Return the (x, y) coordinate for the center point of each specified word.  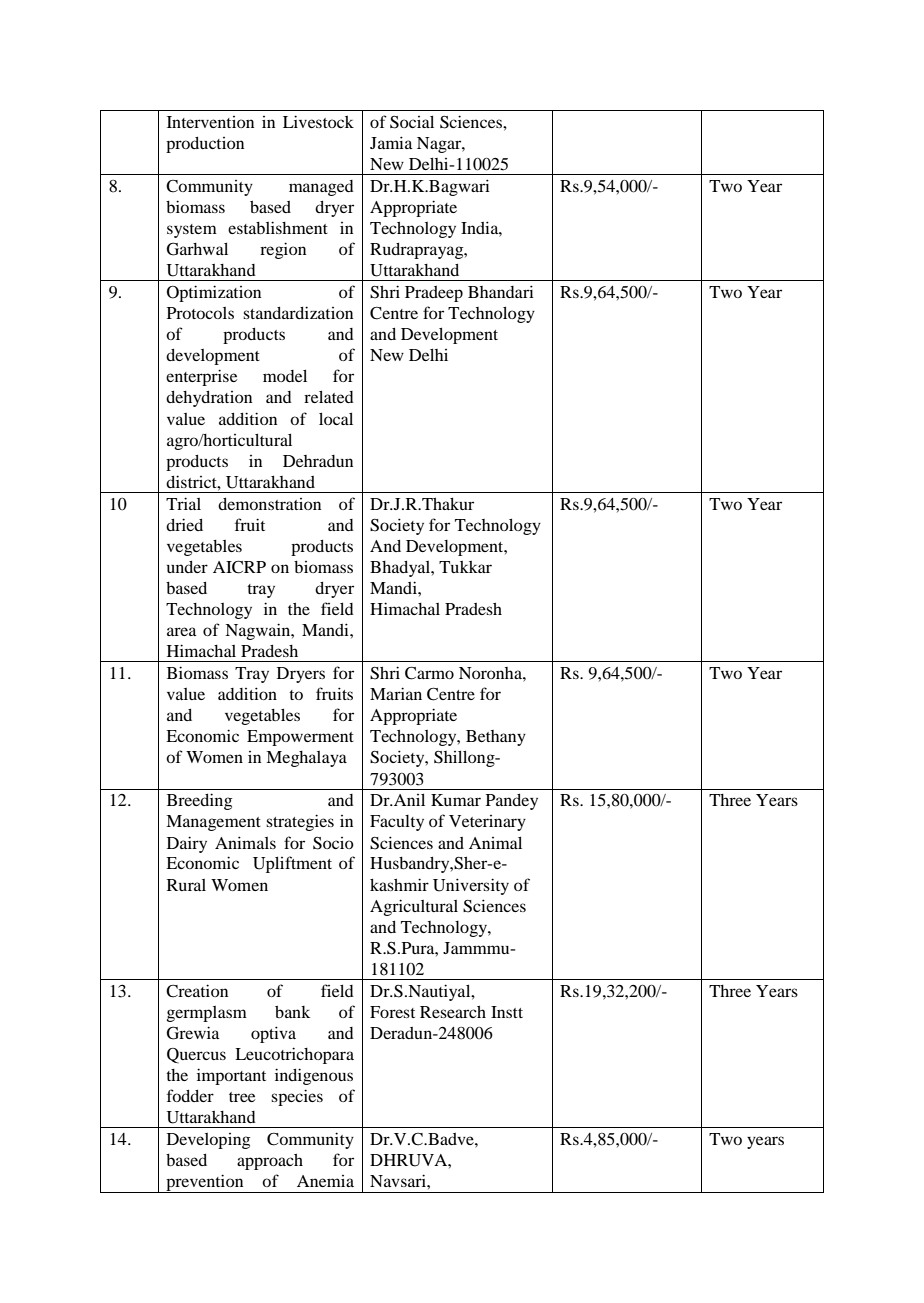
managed (321, 188)
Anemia (325, 1181)
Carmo (429, 673)
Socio (333, 843)
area (182, 631)
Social (412, 122)
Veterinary (487, 823)
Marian (396, 693)
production (205, 145)
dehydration (209, 399)
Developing (208, 1141)
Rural (186, 885)
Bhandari (501, 291)
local (336, 418)
